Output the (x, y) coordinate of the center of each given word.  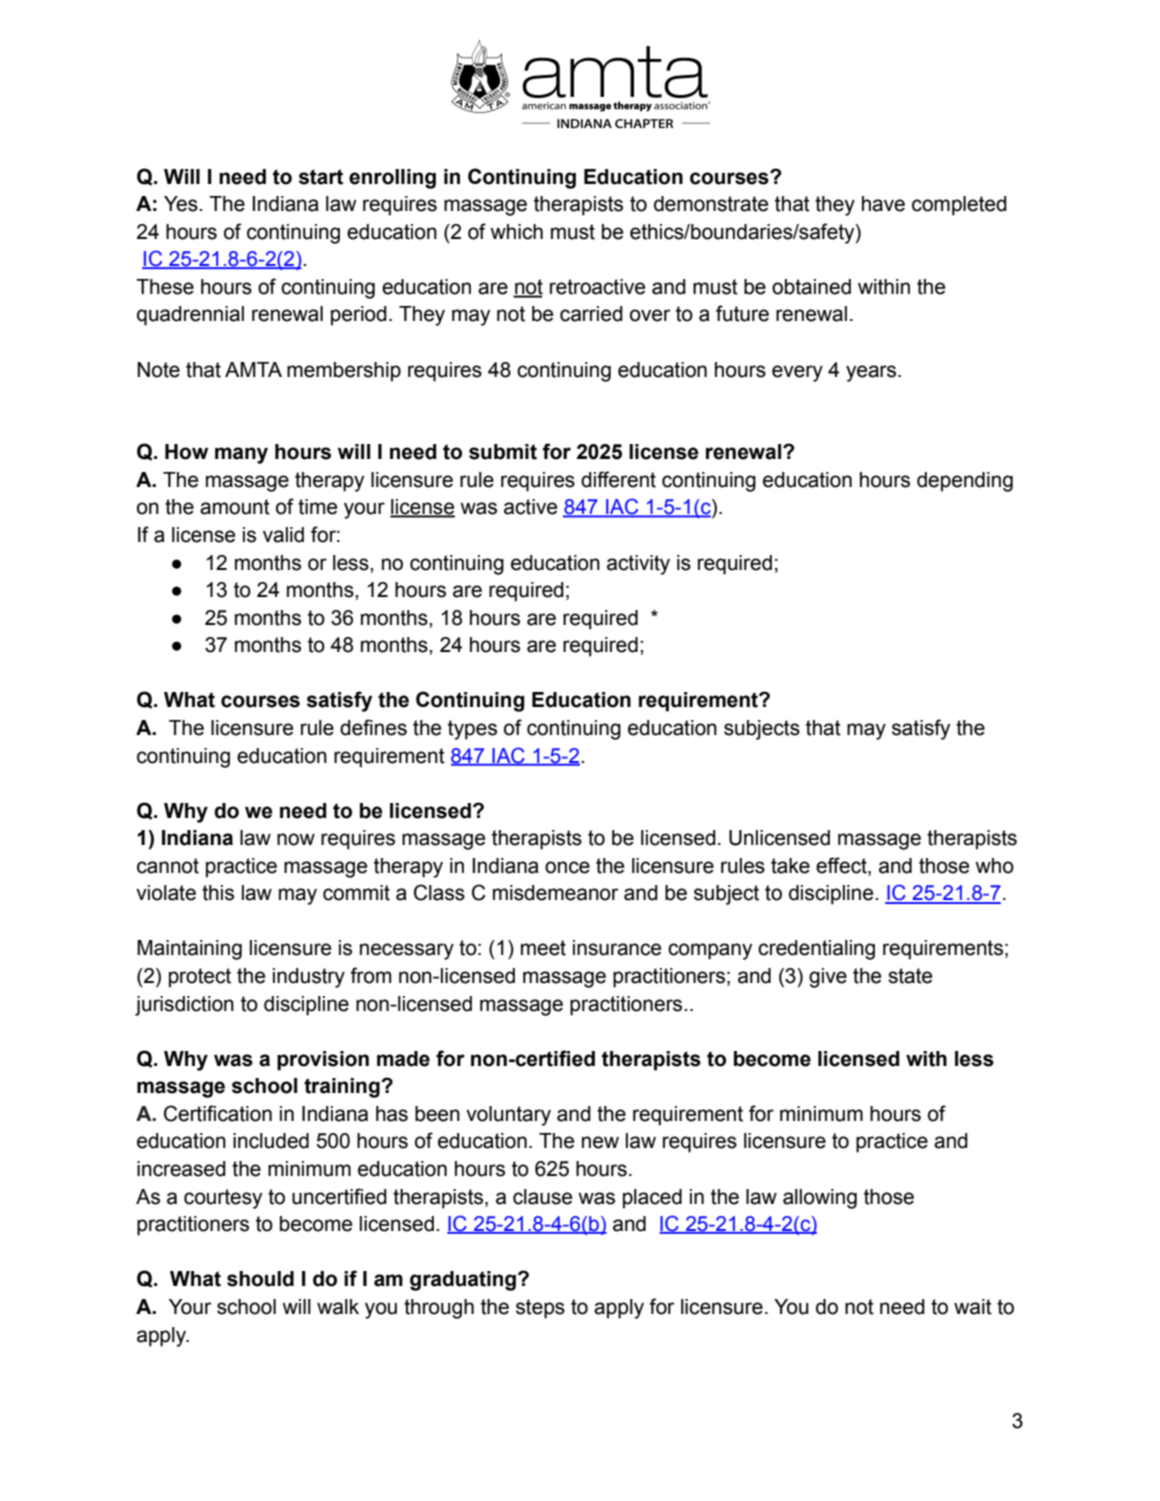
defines (373, 727)
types (472, 730)
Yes (182, 204)
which (516, 232)
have (883, 204)
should (260, 1279)
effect (842, 865)
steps (540, 1309)
